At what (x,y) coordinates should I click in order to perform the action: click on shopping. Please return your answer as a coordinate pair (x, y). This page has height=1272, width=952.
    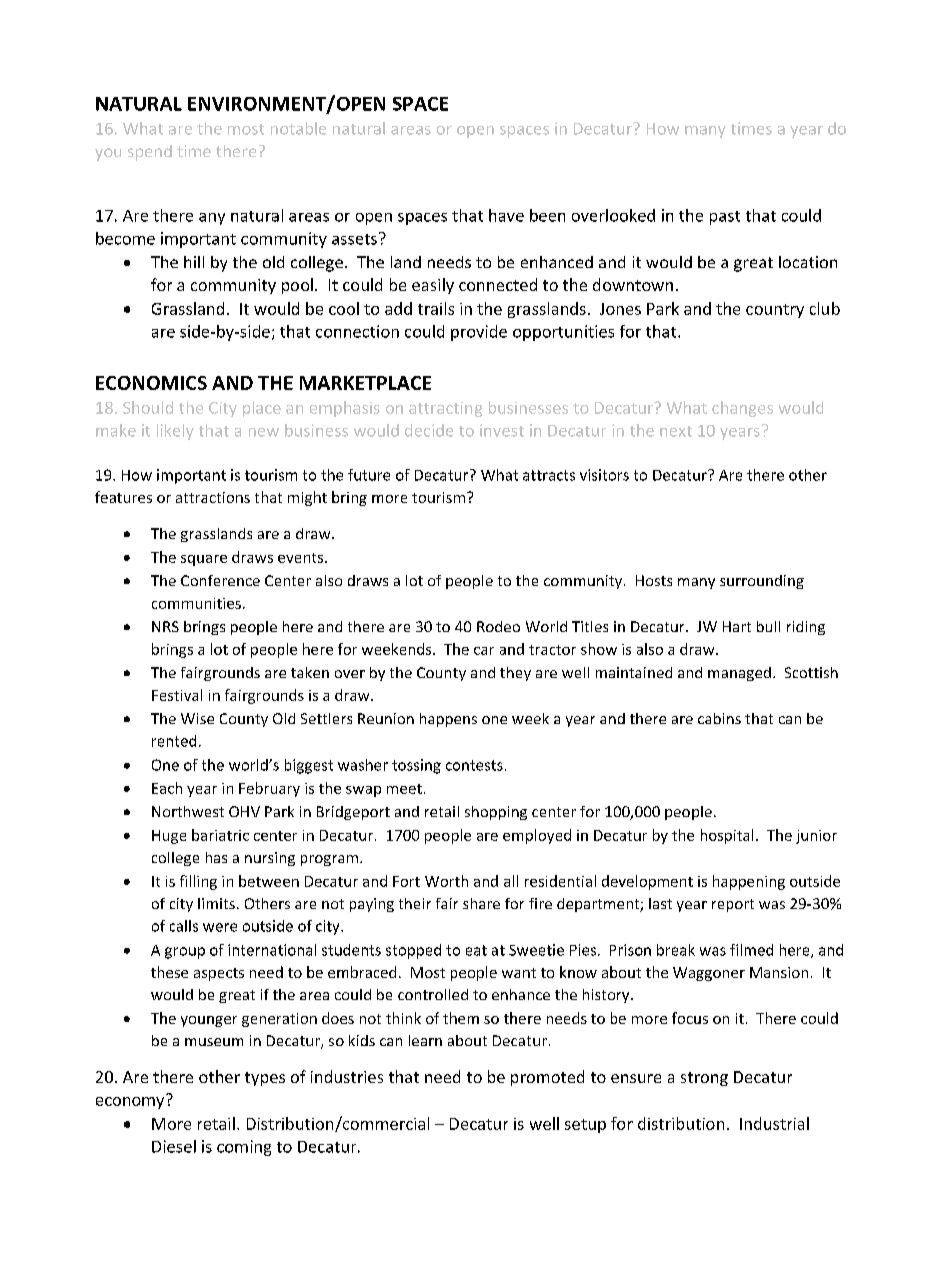
    Looking at the image, I should click on (496, 813).
